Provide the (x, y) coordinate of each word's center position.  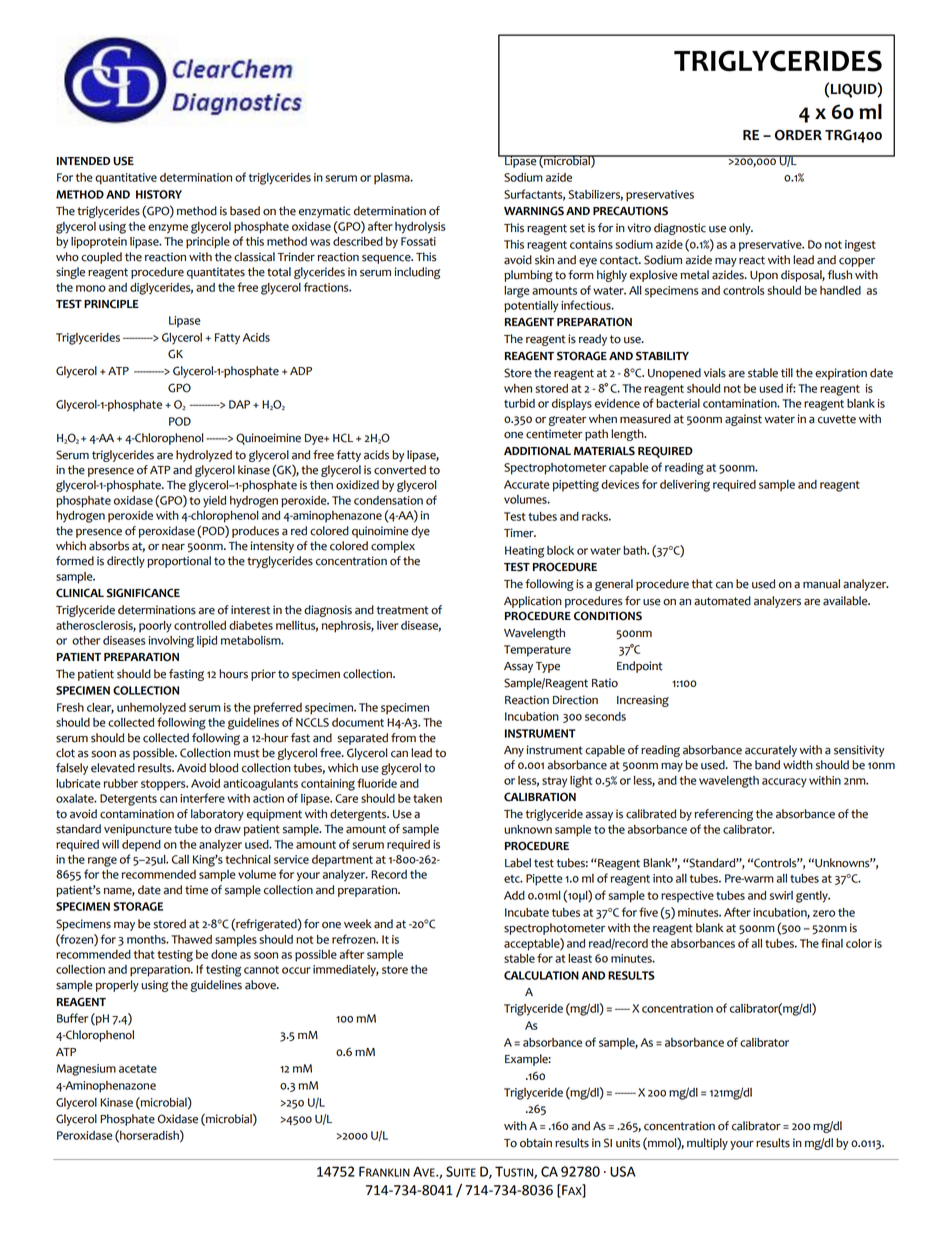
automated (722, 601)
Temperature (537, 651)
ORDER (798, 135)
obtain (536, 1143)
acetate (138, 1069)
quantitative (126, 179)
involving (171, 642)
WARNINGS (534, 211)
